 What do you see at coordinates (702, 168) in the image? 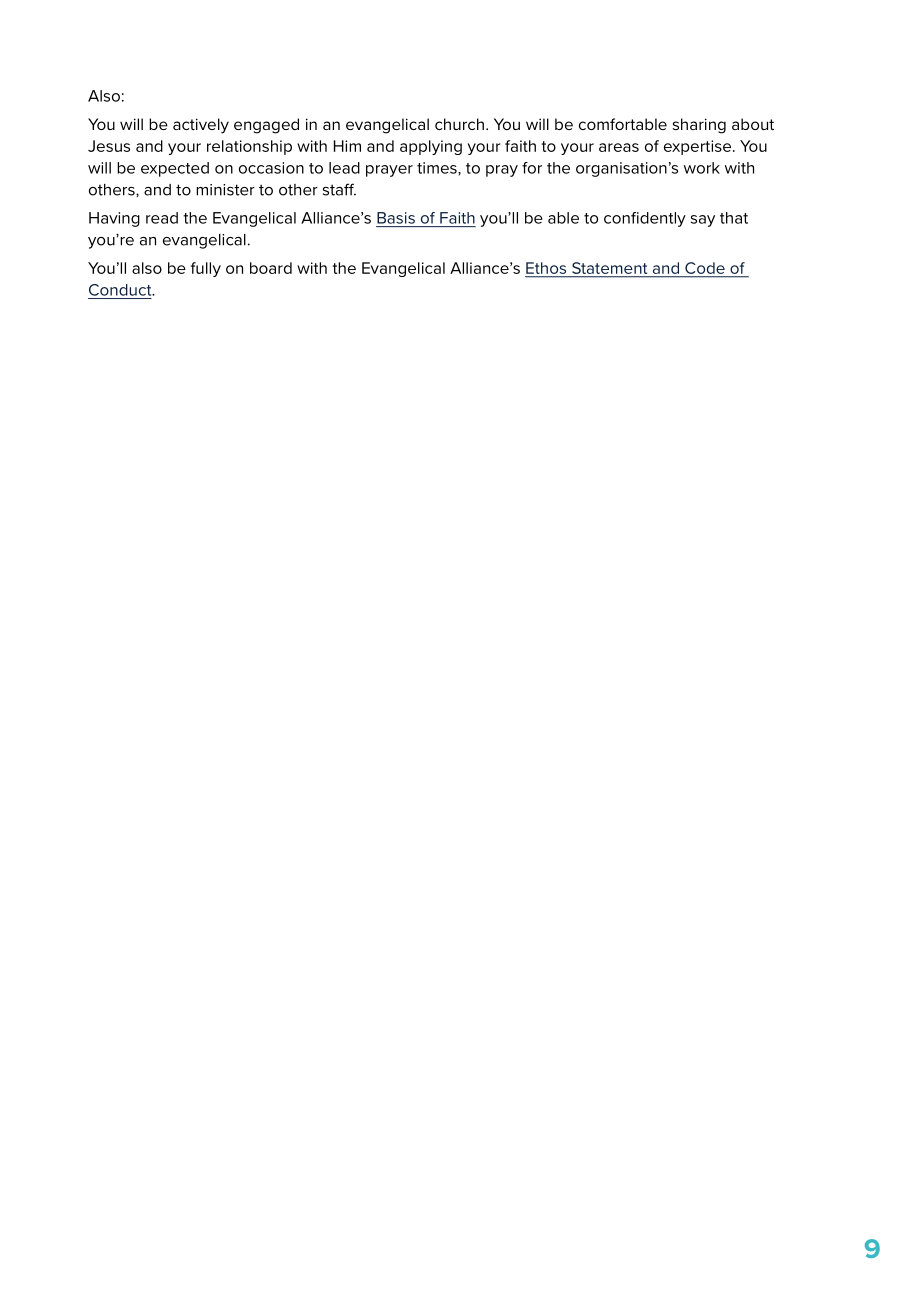
I see `work` at bounding box center [702, 168].
